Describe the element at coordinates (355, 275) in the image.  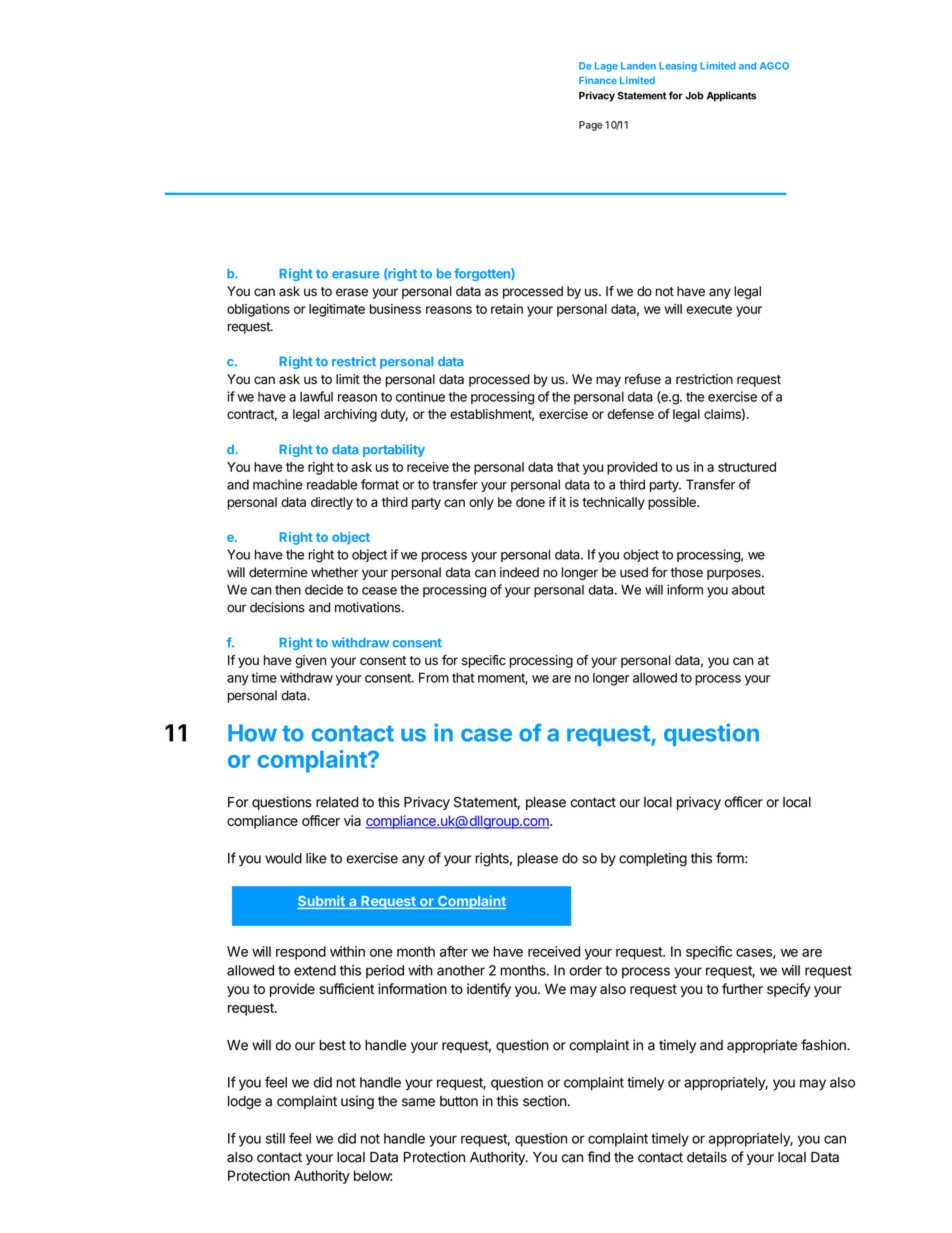
I see `erasure` at that location.
